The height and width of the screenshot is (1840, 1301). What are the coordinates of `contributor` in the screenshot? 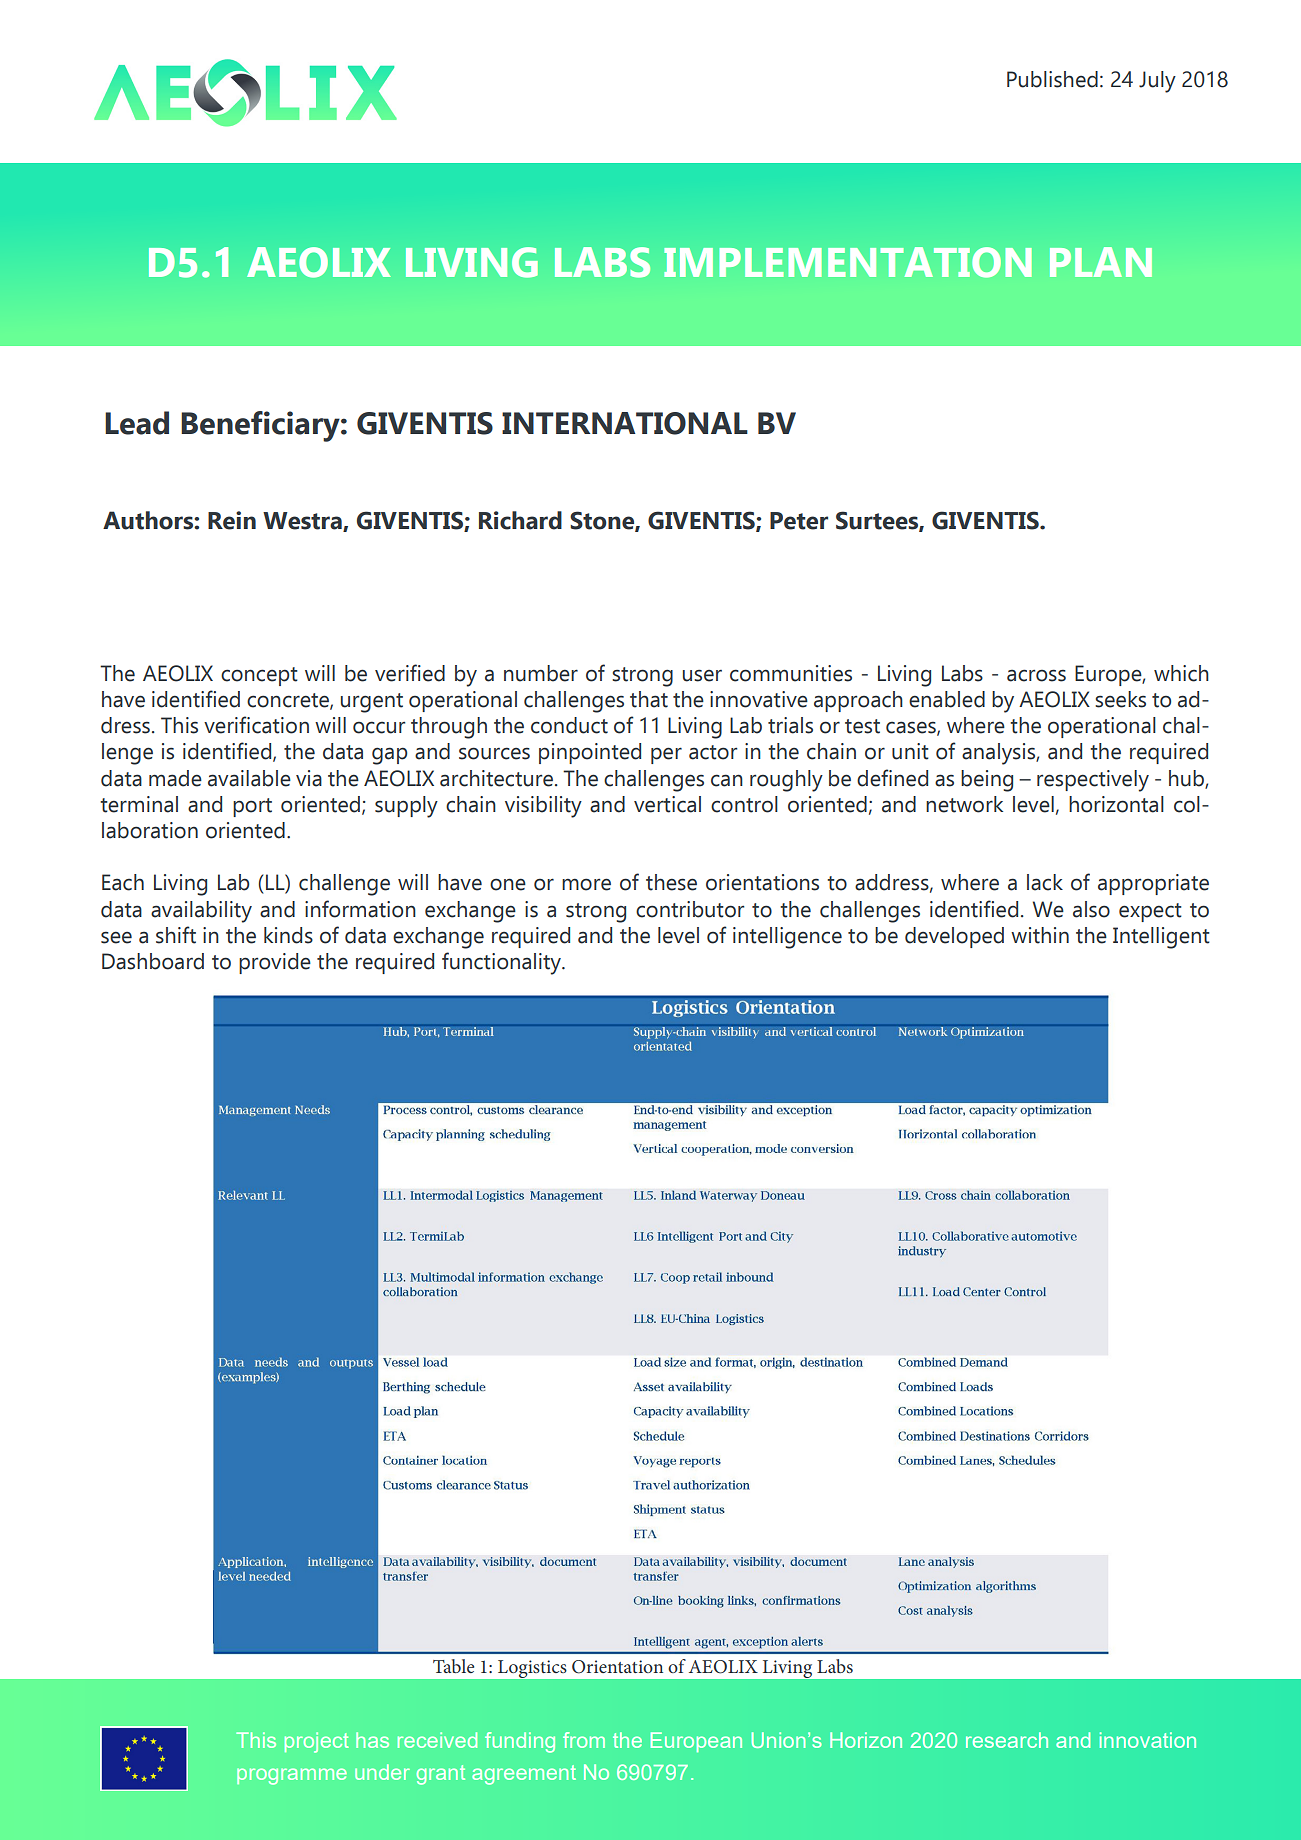 It's located at (690, 909).
